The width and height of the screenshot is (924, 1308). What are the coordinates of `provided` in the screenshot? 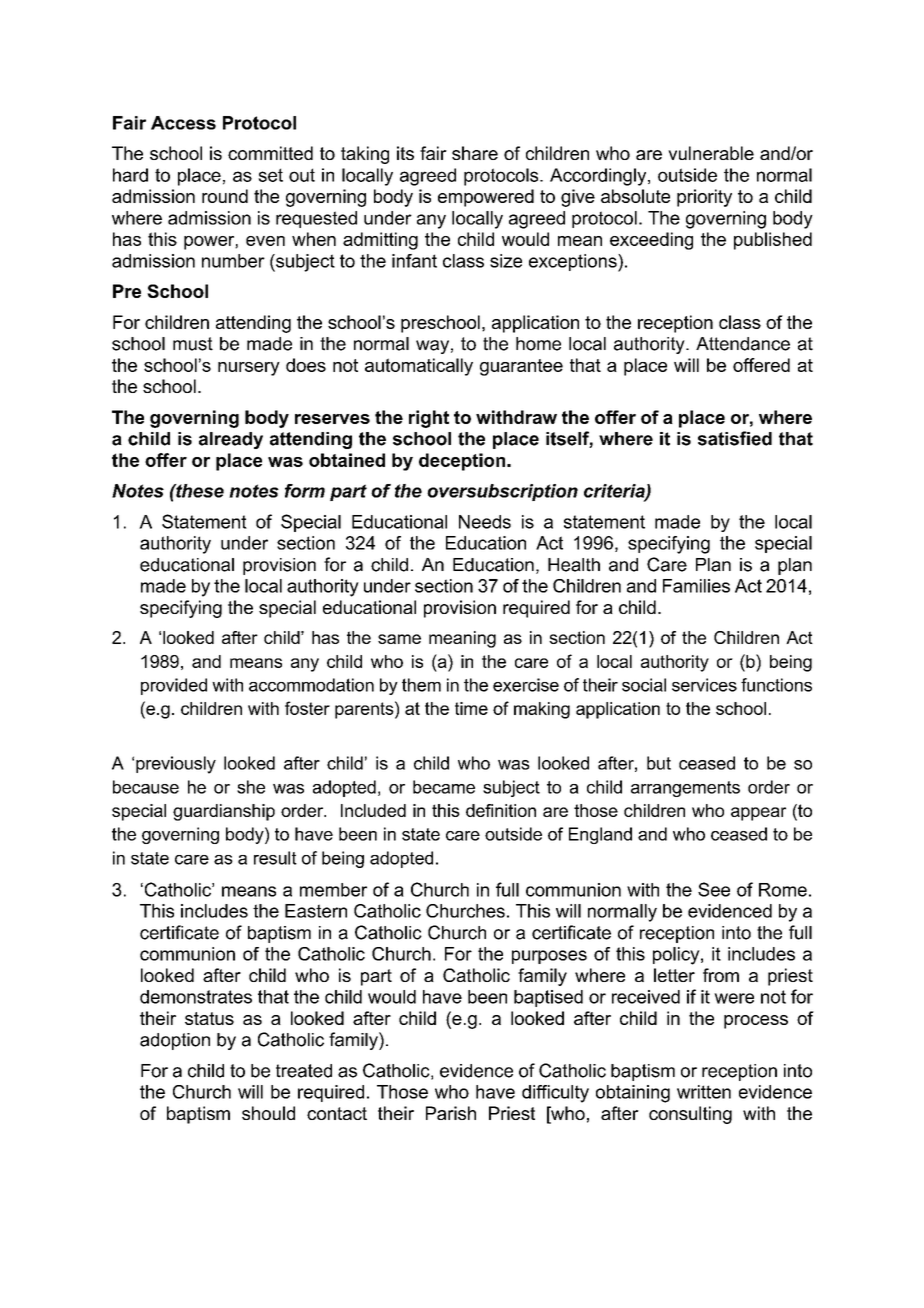 It's located at (174, 686).
